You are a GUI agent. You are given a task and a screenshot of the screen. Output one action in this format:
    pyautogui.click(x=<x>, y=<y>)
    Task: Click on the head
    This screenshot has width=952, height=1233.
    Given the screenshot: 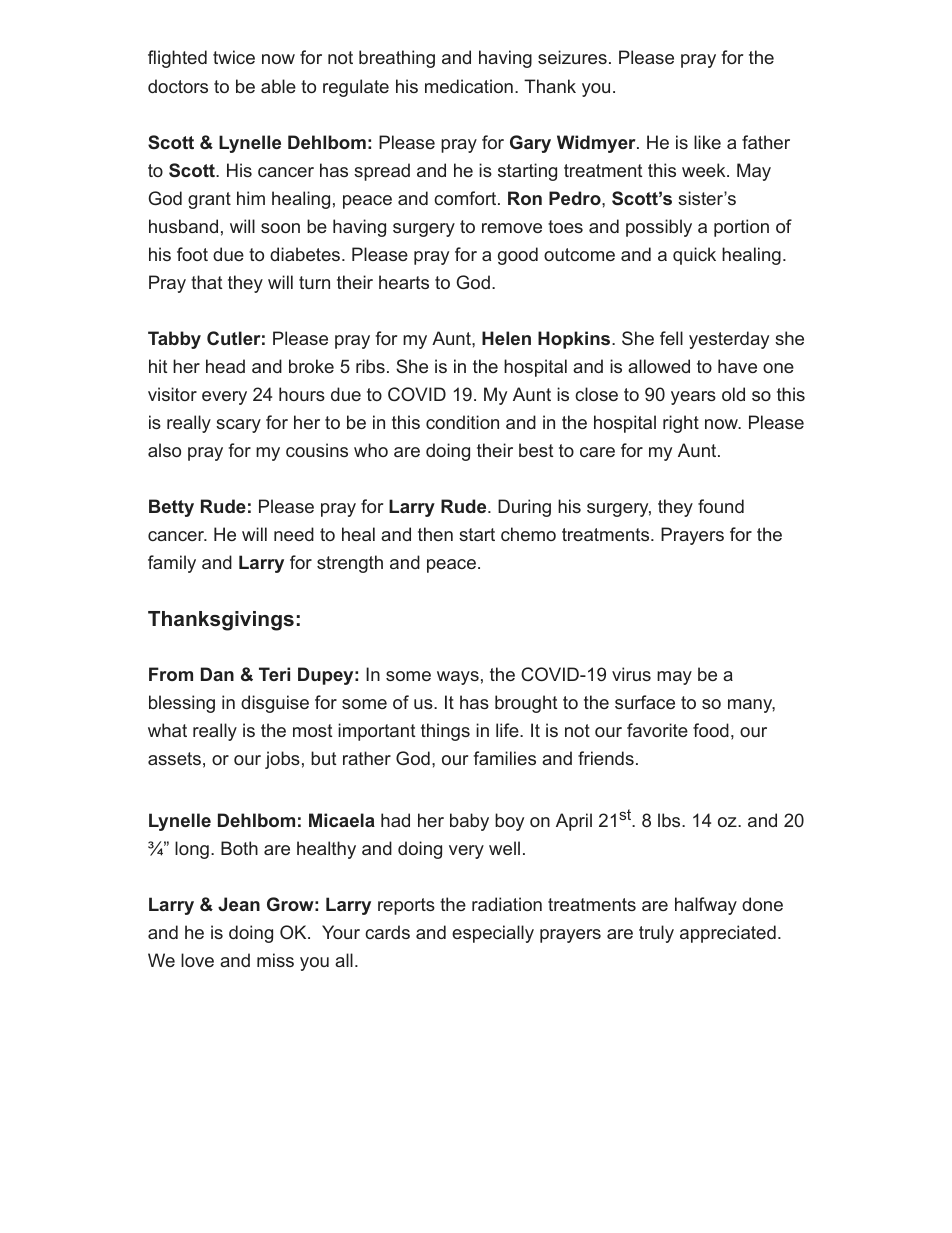 What is the action you would take?
    pyautogui.click(x=225, y=366)
